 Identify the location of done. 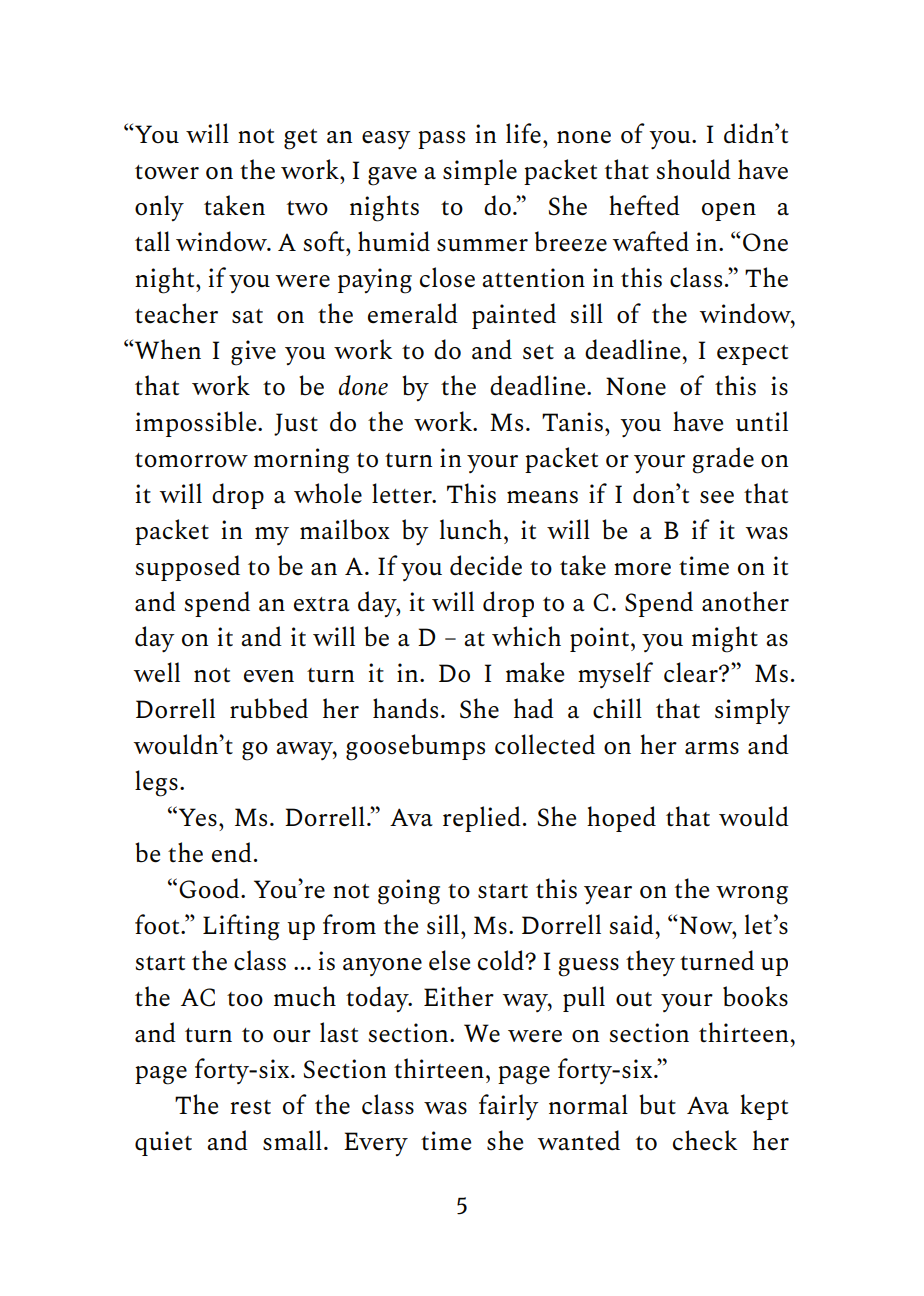
(363, 385).
